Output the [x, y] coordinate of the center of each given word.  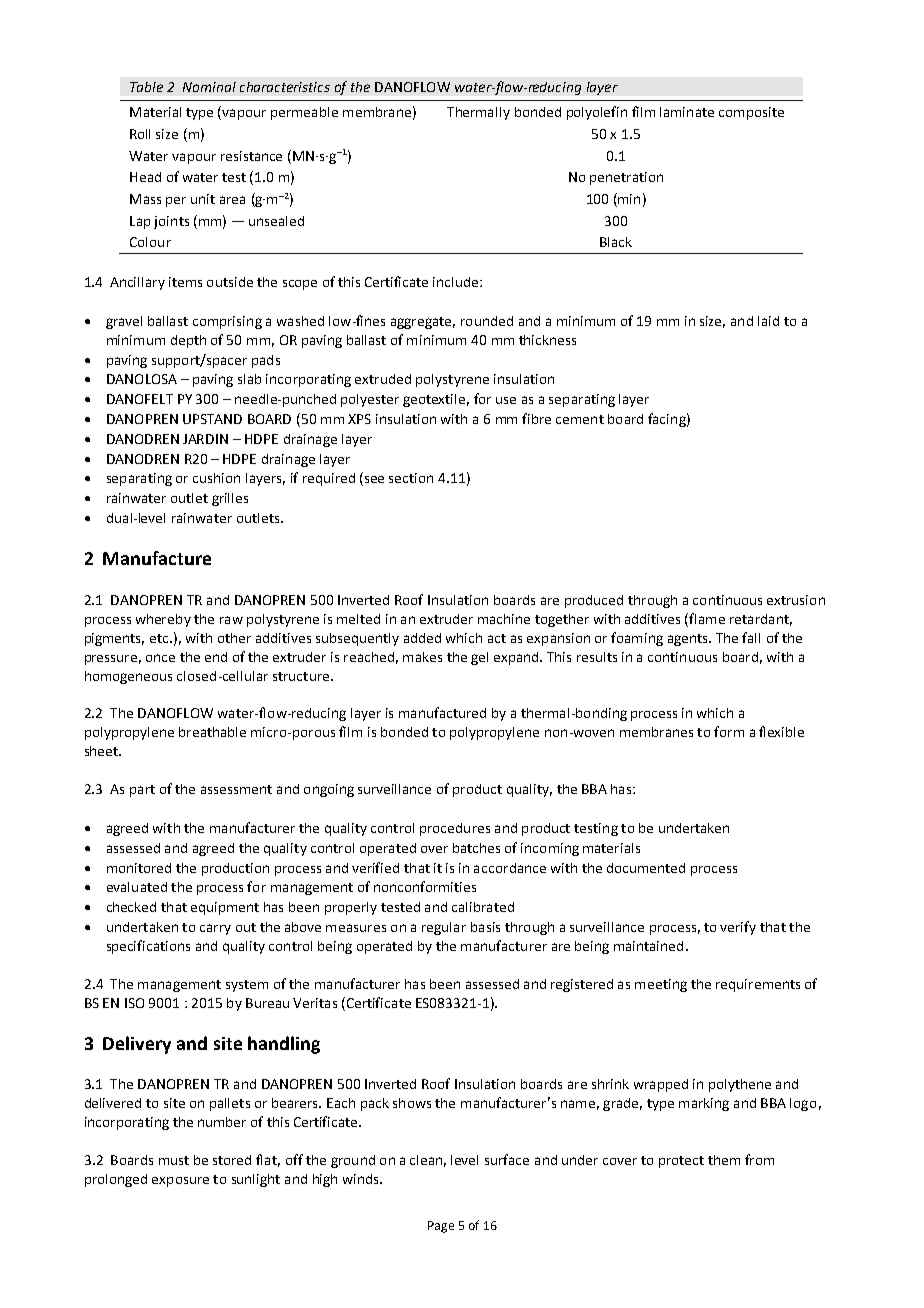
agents [689, 640]
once [160, 658]
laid [768, 321]
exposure [180, 1182]
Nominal [209, 87]
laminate [687, 112]
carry [215, 929]
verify [738, 928]
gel [479, 658]
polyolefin [597, 113]
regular [444, 928]
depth [188, 341]
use [506, 400]
